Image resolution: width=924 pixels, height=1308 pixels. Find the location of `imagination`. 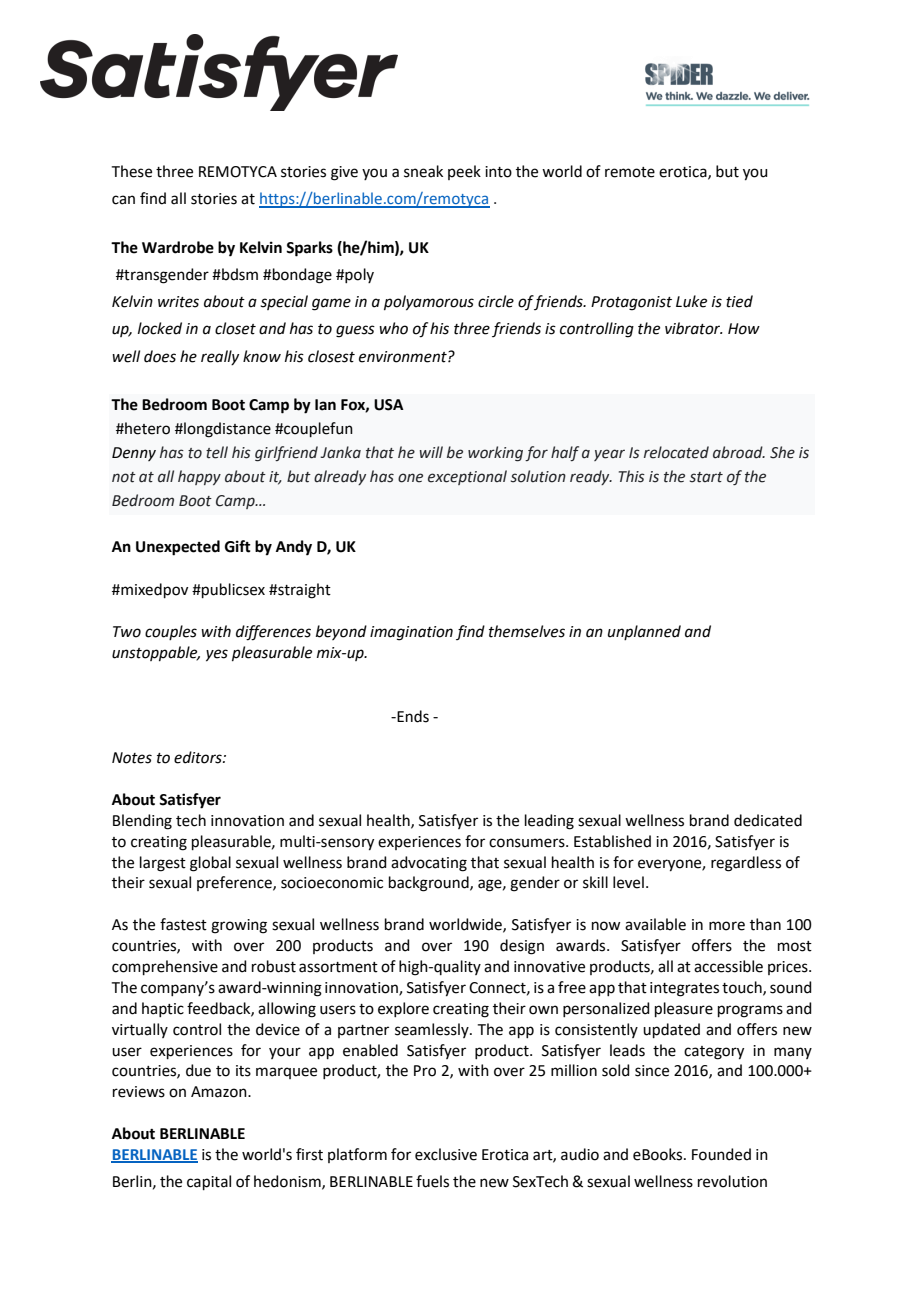

imagination is located at coordinates (411, 633).
